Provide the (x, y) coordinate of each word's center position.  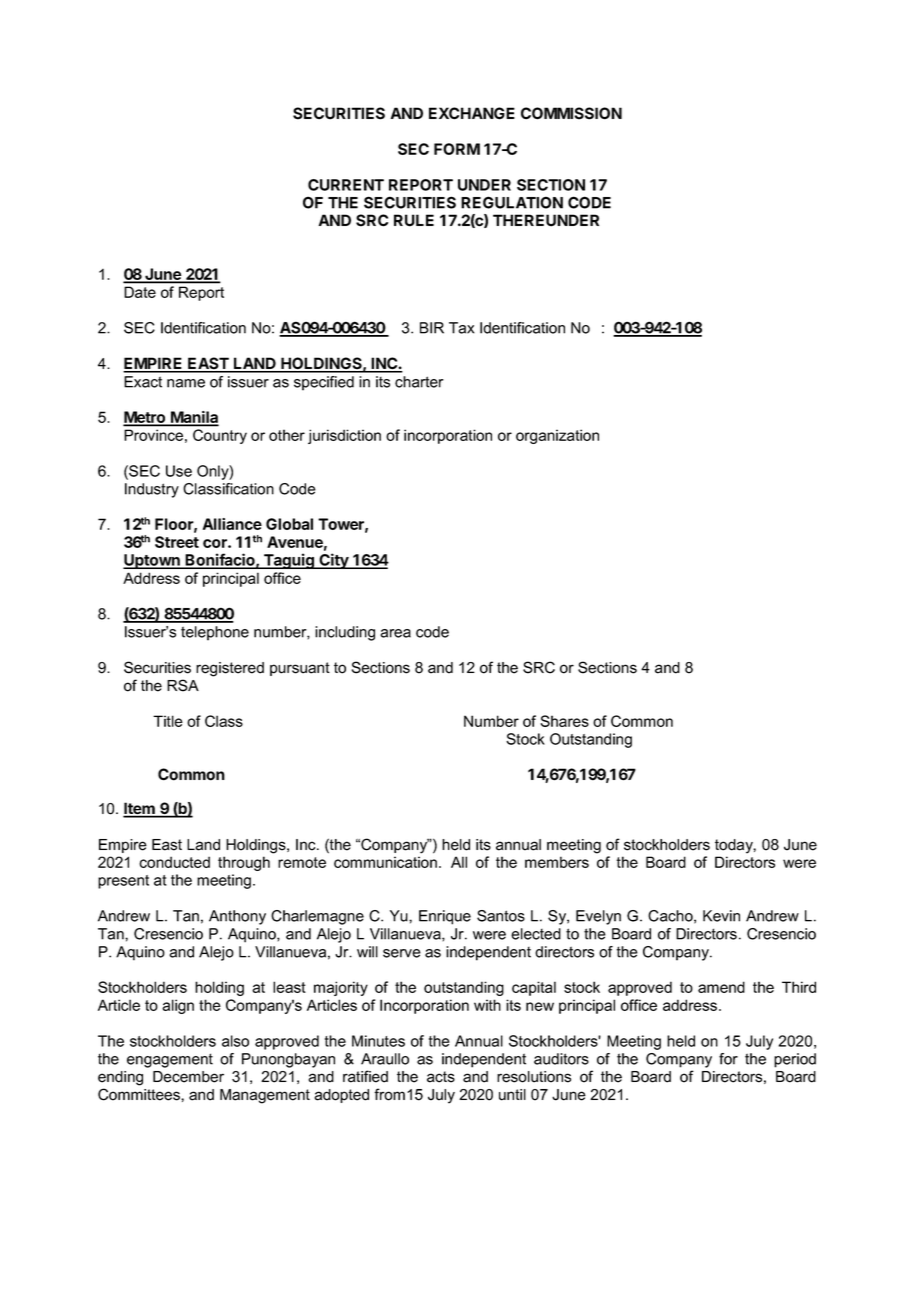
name (186, 383)
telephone (215, 633)
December (188, 1077)
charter (419, 382)
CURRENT (346, 185)
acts (441, 1077)
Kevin (721, 916)
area (395, 633)
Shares (564, 721)
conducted (174, 862)
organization (557, 436)
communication (385, 862)
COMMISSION (571, 113)
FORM (457, 149)
